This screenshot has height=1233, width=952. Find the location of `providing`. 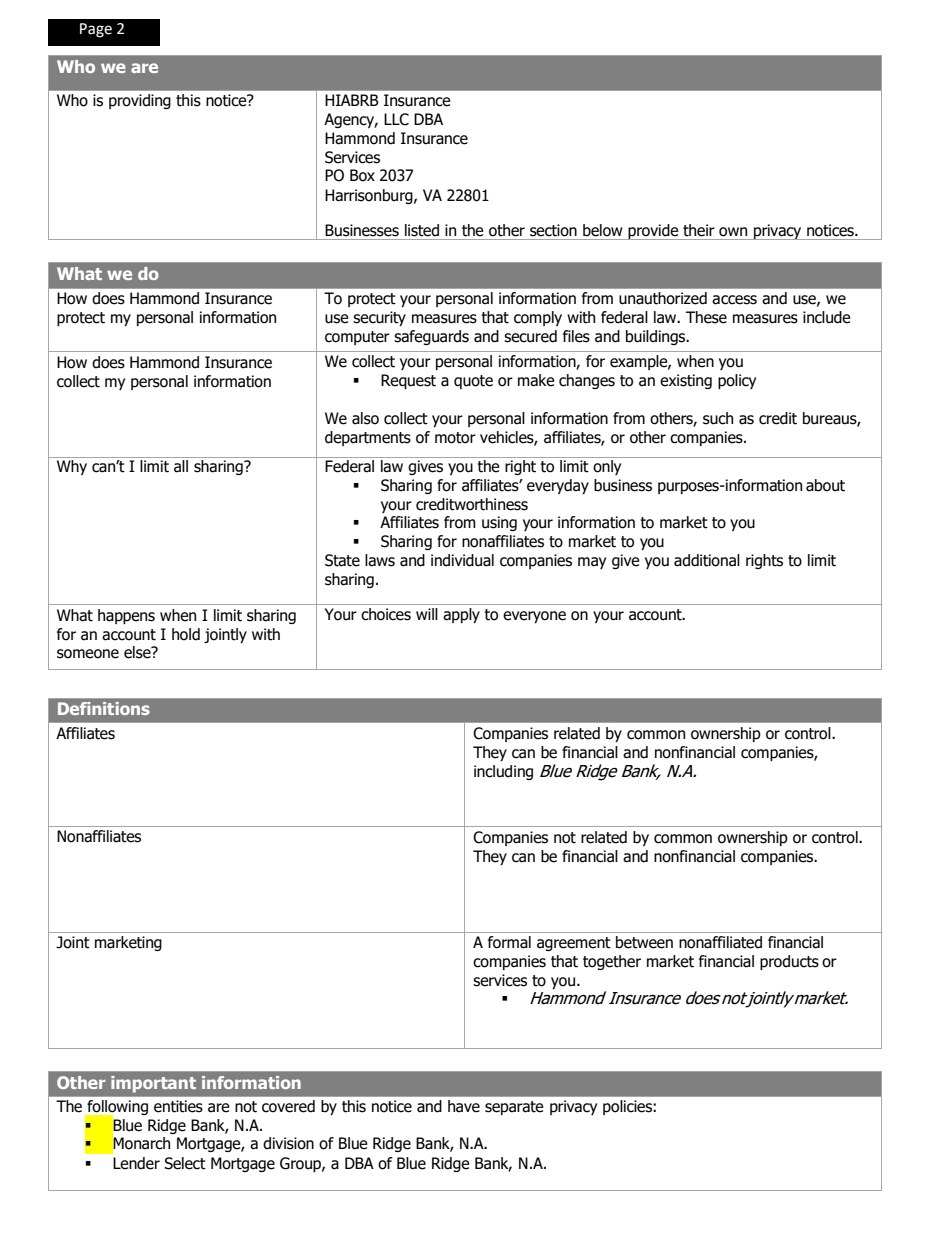

providing is located at coordinates (139, 101).
